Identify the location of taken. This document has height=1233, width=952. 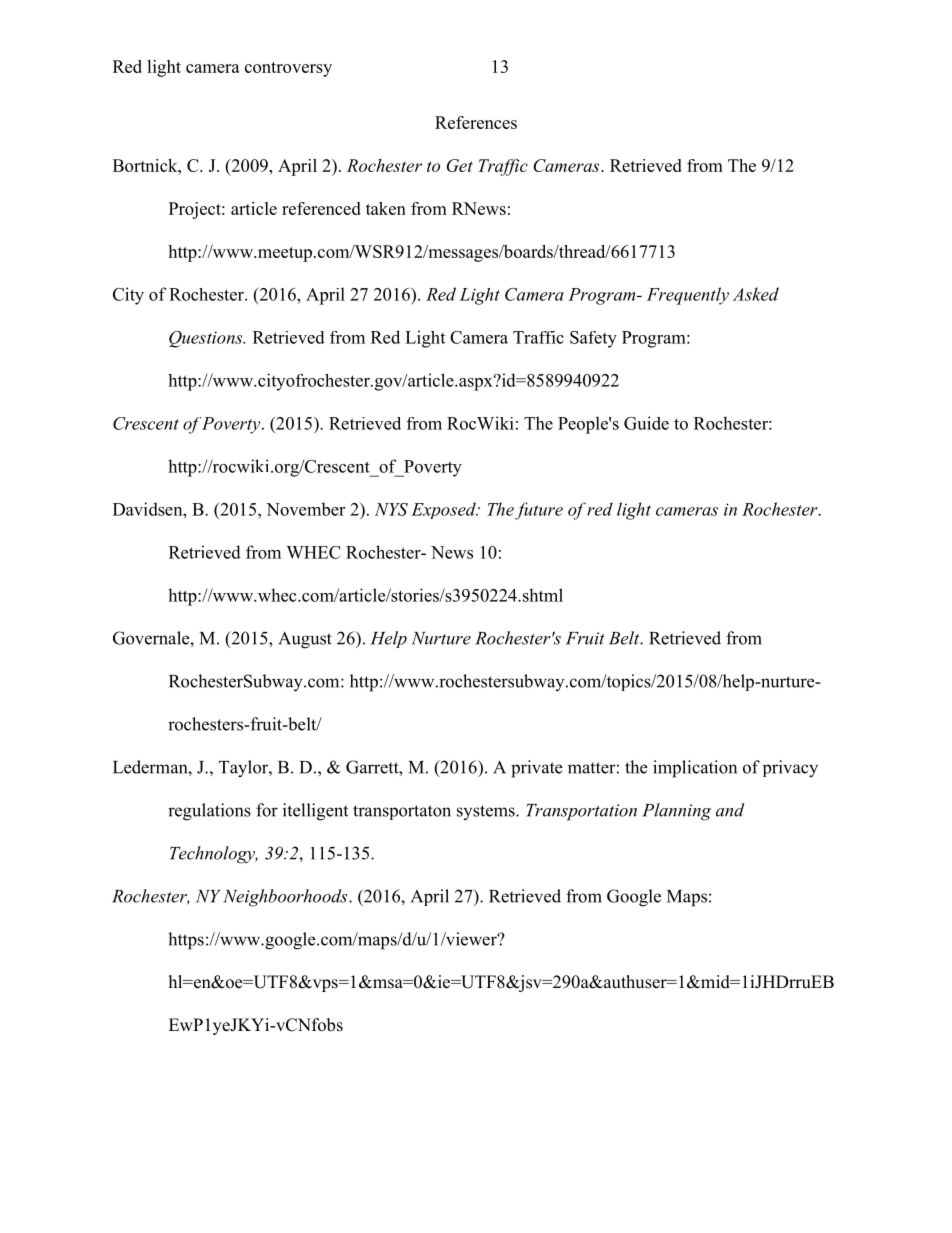
(386, 208).
